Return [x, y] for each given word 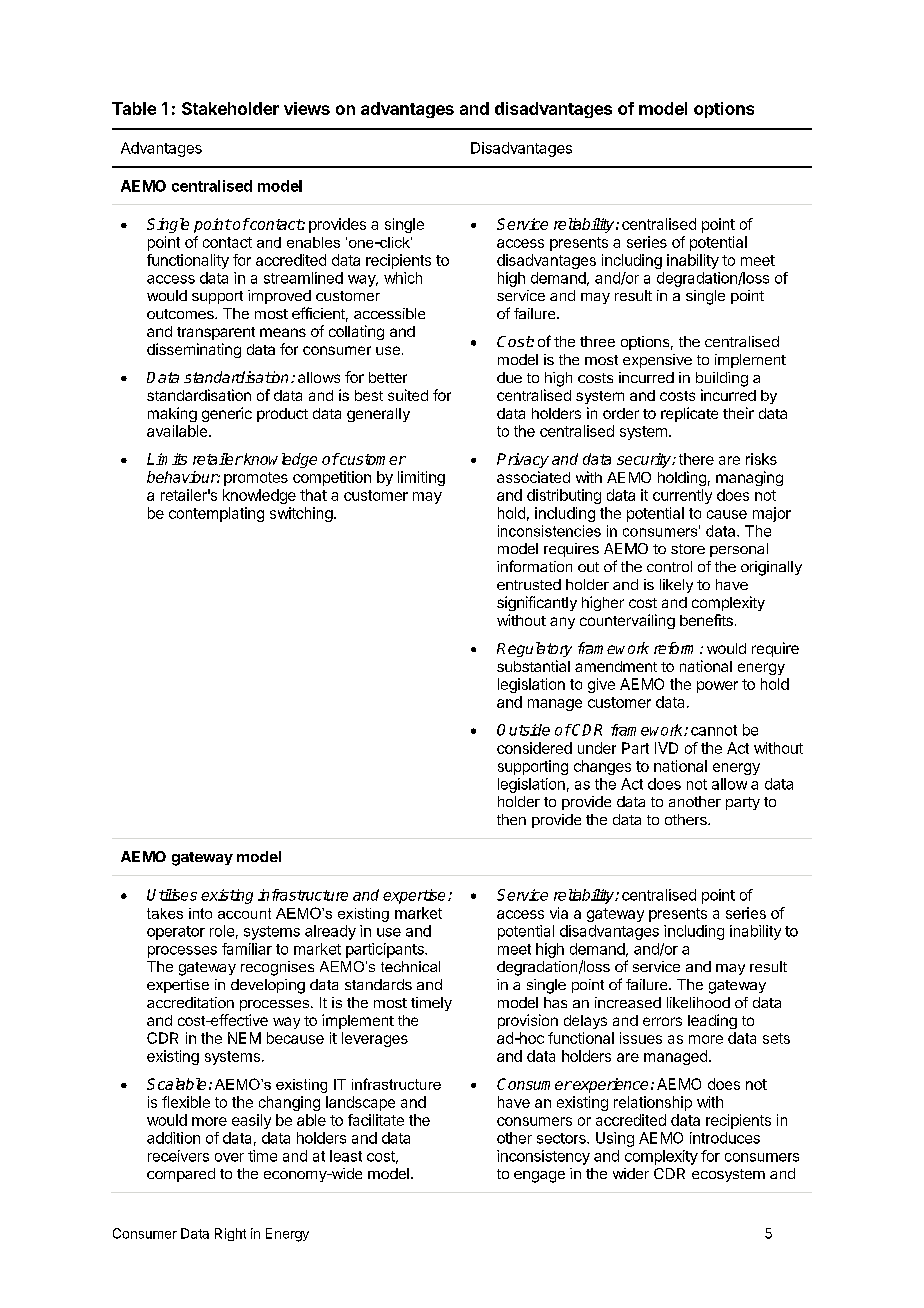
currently [682, 496]
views [307, 108]
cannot [714, 730]
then [511, 819]
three [597, 341]
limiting [421, 478]
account [244, 913]
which [403, 278]
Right [230, 1234]
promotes [256, 479]
